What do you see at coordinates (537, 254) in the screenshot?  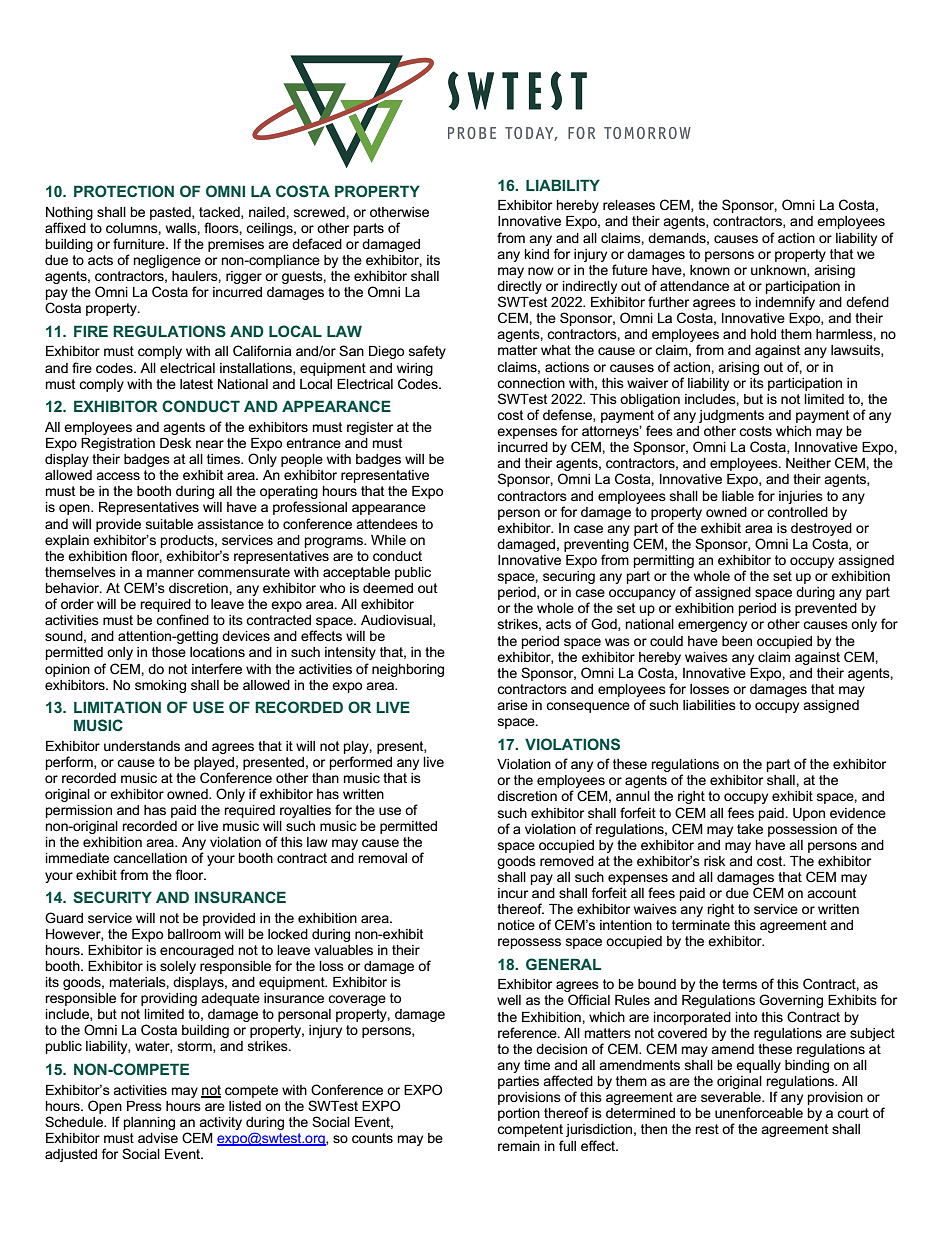 I see `kind` at bounding box center [537, 254].
